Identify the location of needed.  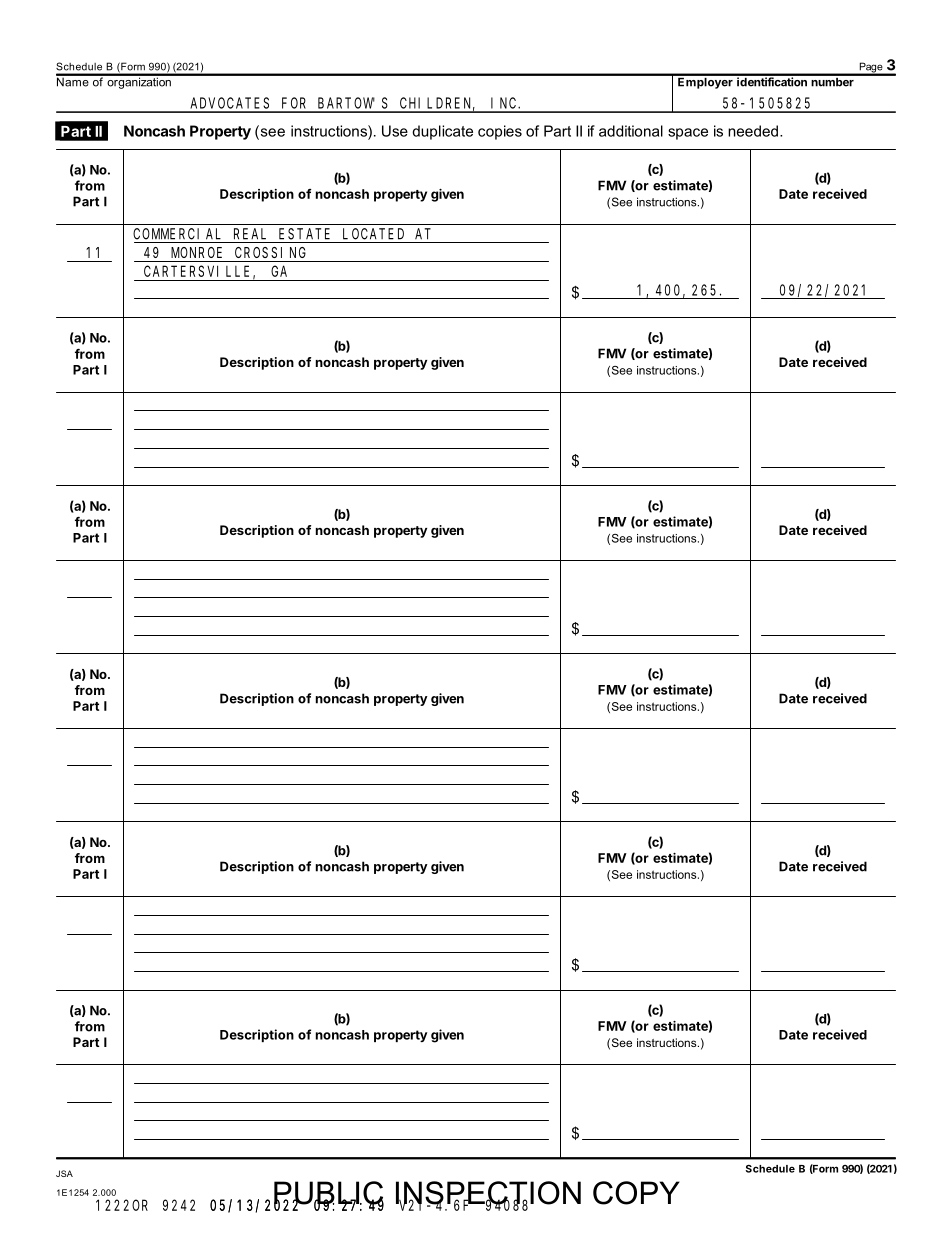
(753, 131).
